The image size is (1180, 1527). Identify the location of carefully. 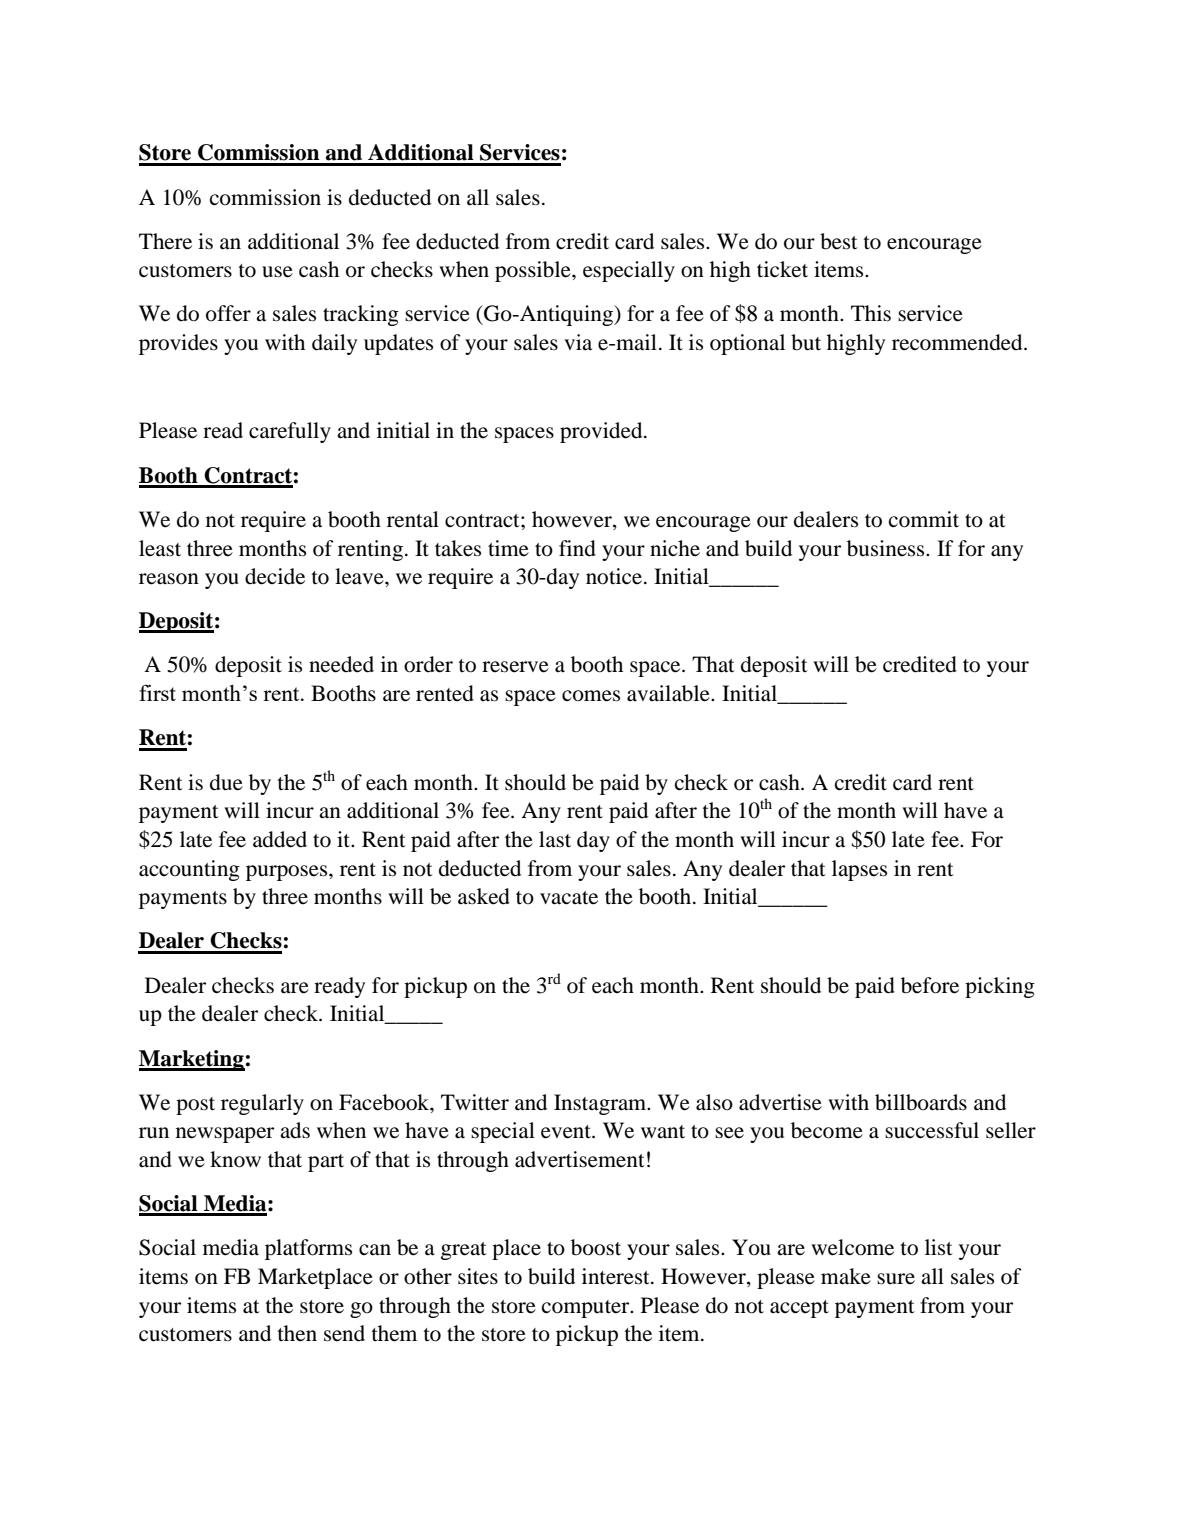
(290, 432).
